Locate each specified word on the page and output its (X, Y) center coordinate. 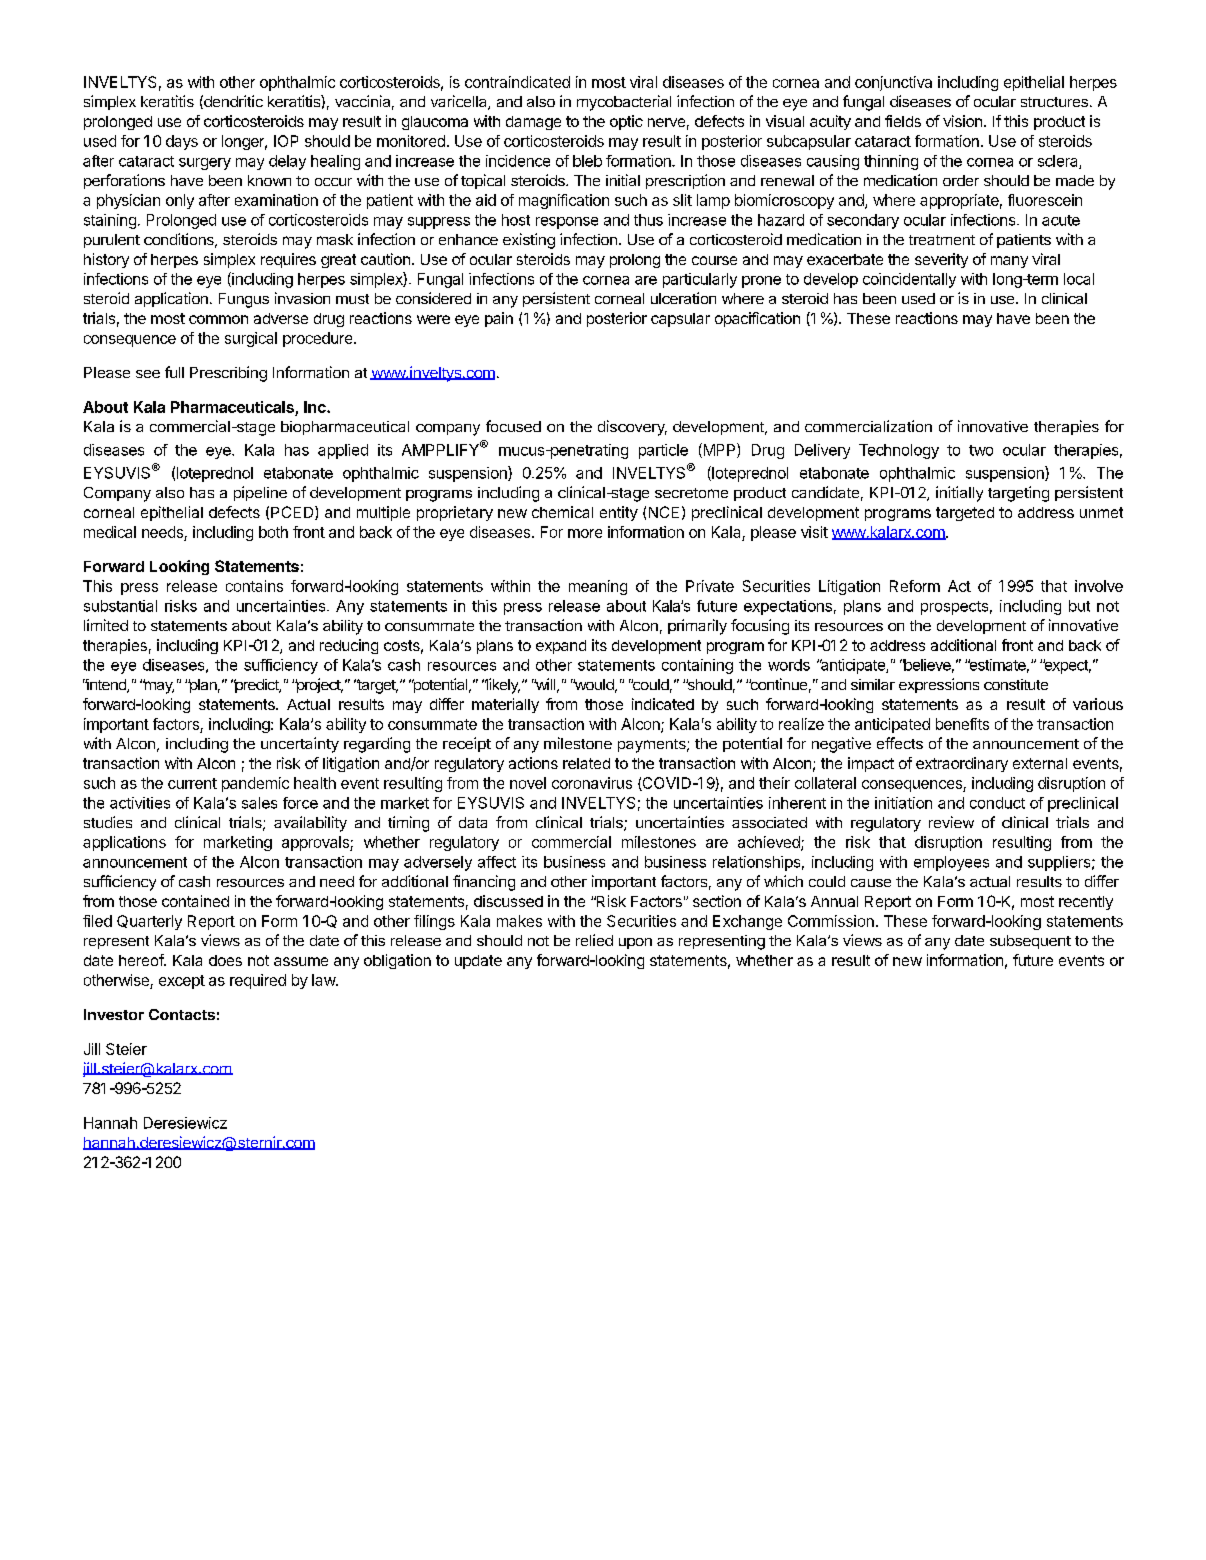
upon (635, 943)
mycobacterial (624, 103)
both (273, 532)
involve (1099, 586)
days (182, 142)
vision (962, 121)
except (182, 982)
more (585, 533)
